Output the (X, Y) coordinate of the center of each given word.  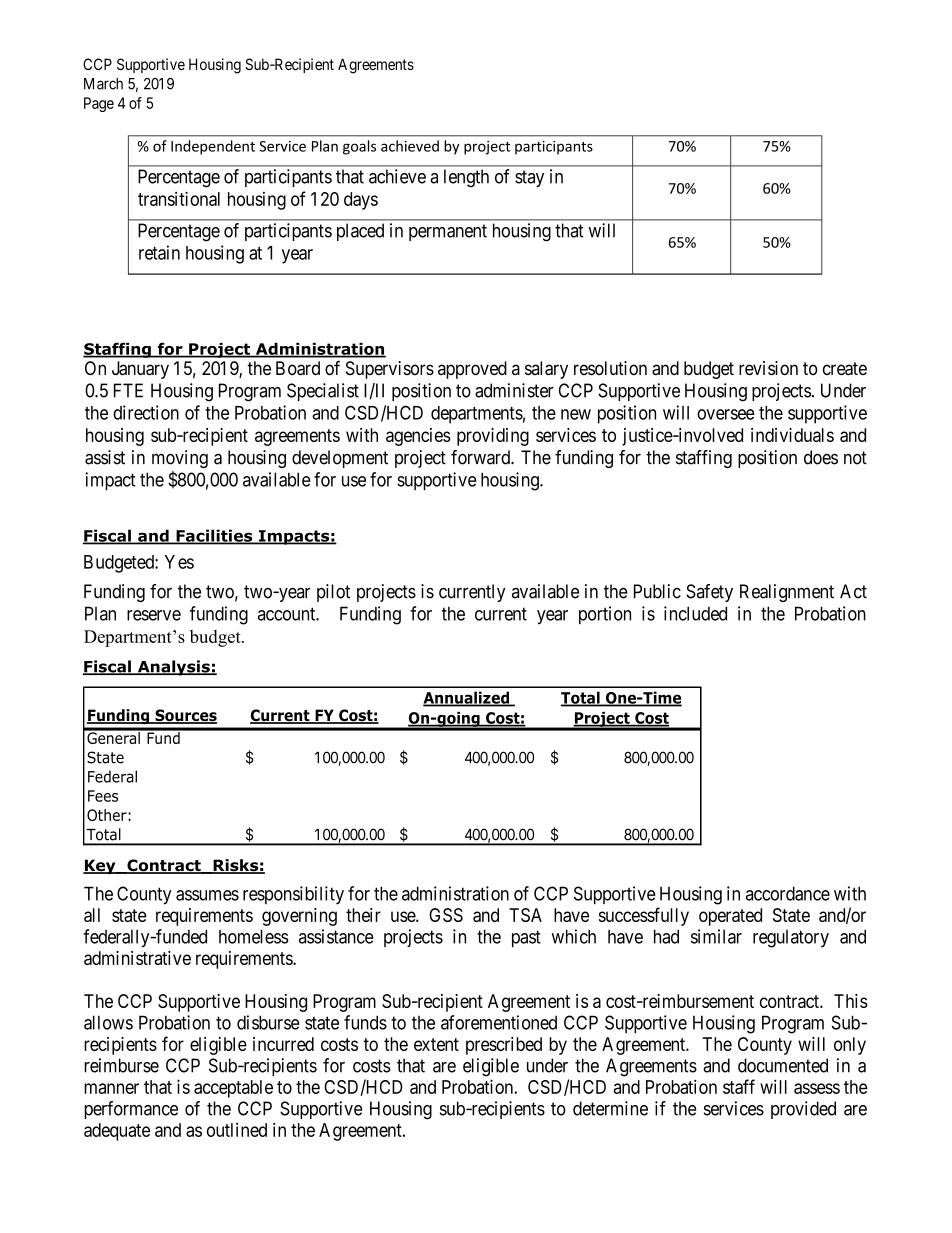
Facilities (214, 536)
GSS (446, 915)
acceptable (233, 1089)
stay (529, 178)
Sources (185, 716)
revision (768, 368)
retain (159, 252)
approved (472, 370)
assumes (207, 895)
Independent (213, 147)
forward (481, 457)
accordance (788, 893)
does (821, 457)
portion (605, 615)
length (466, 178)
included (695, 613)
